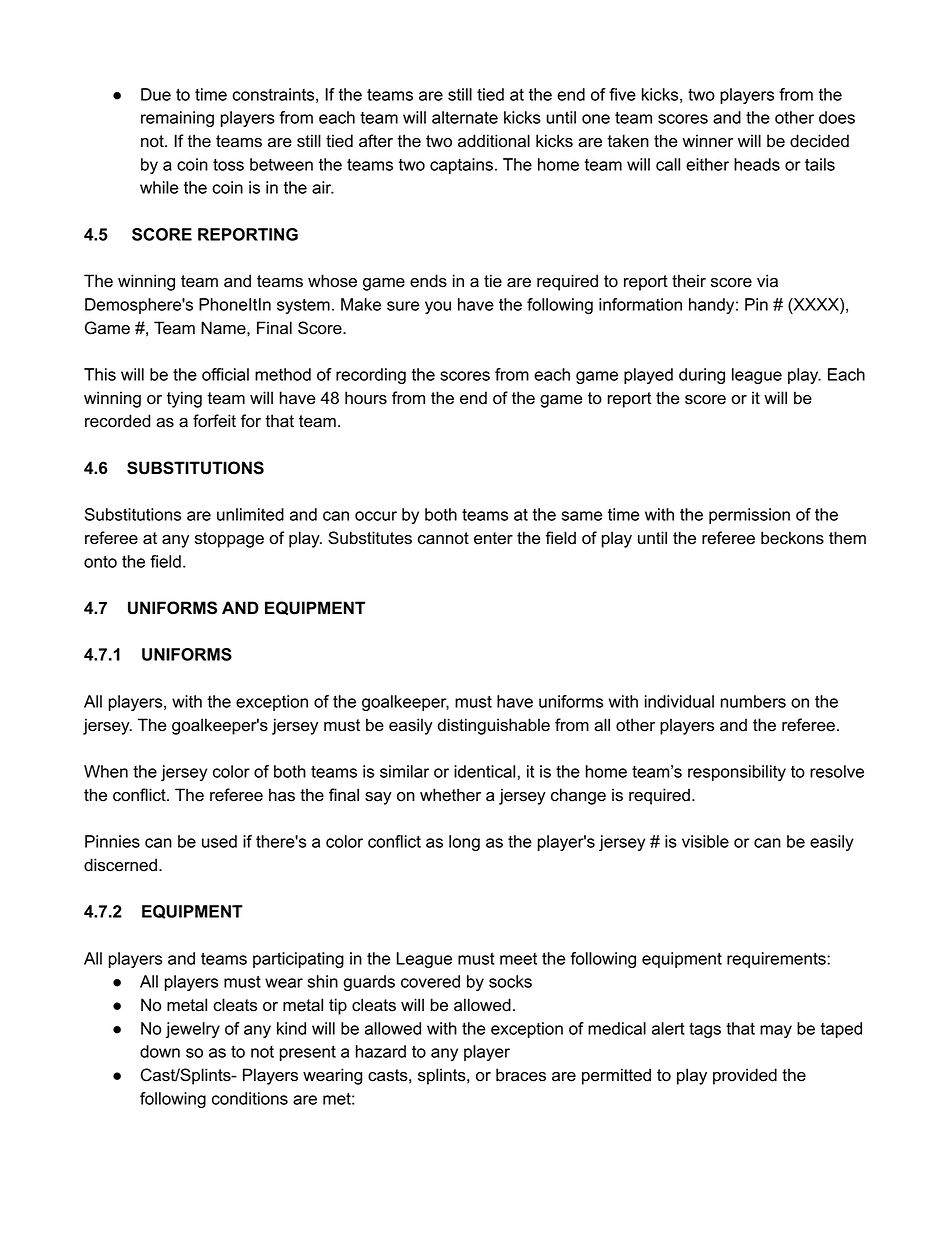  I want to click on official, so click(225, 374).
